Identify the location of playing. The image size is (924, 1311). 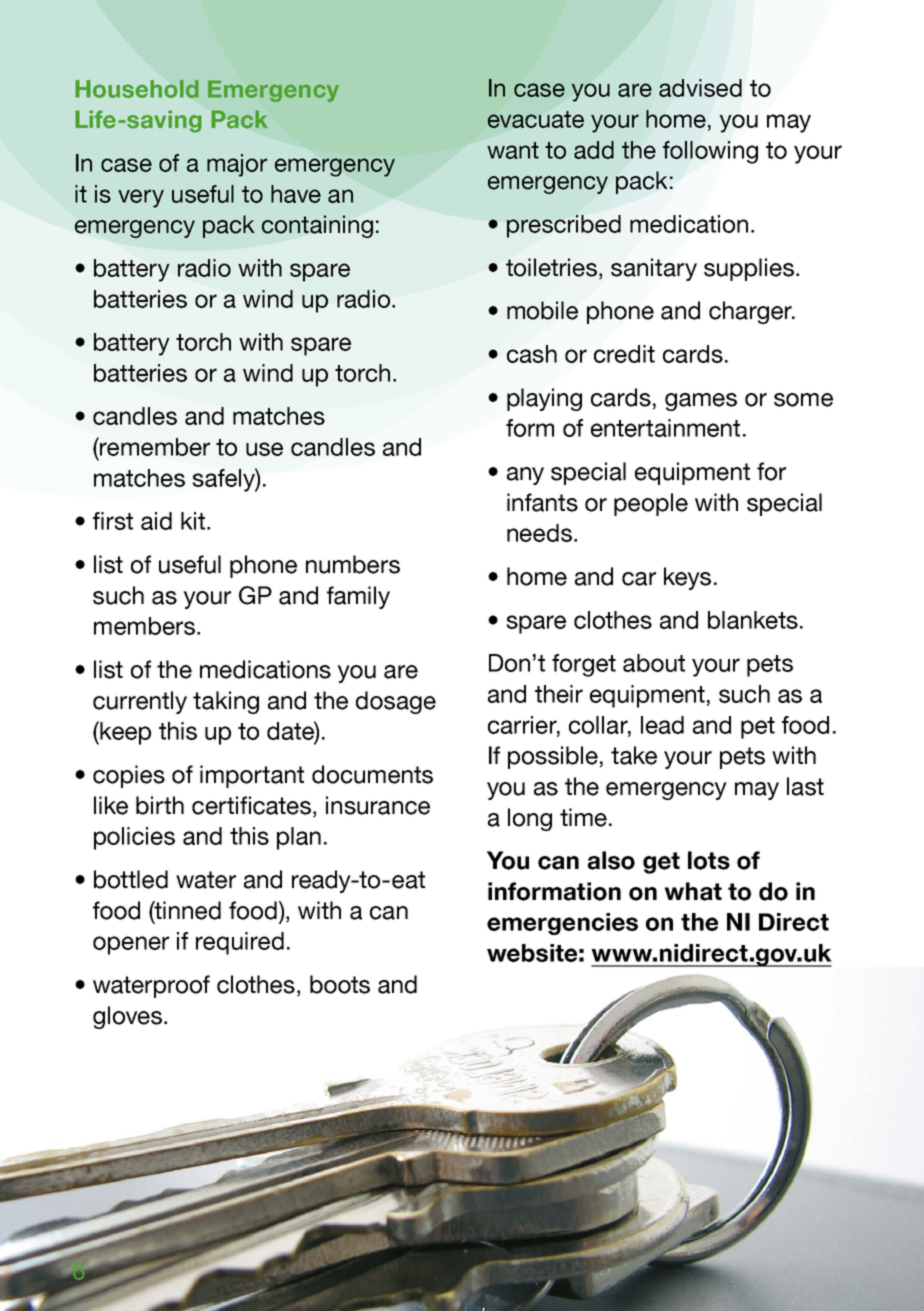
(544, 399).
